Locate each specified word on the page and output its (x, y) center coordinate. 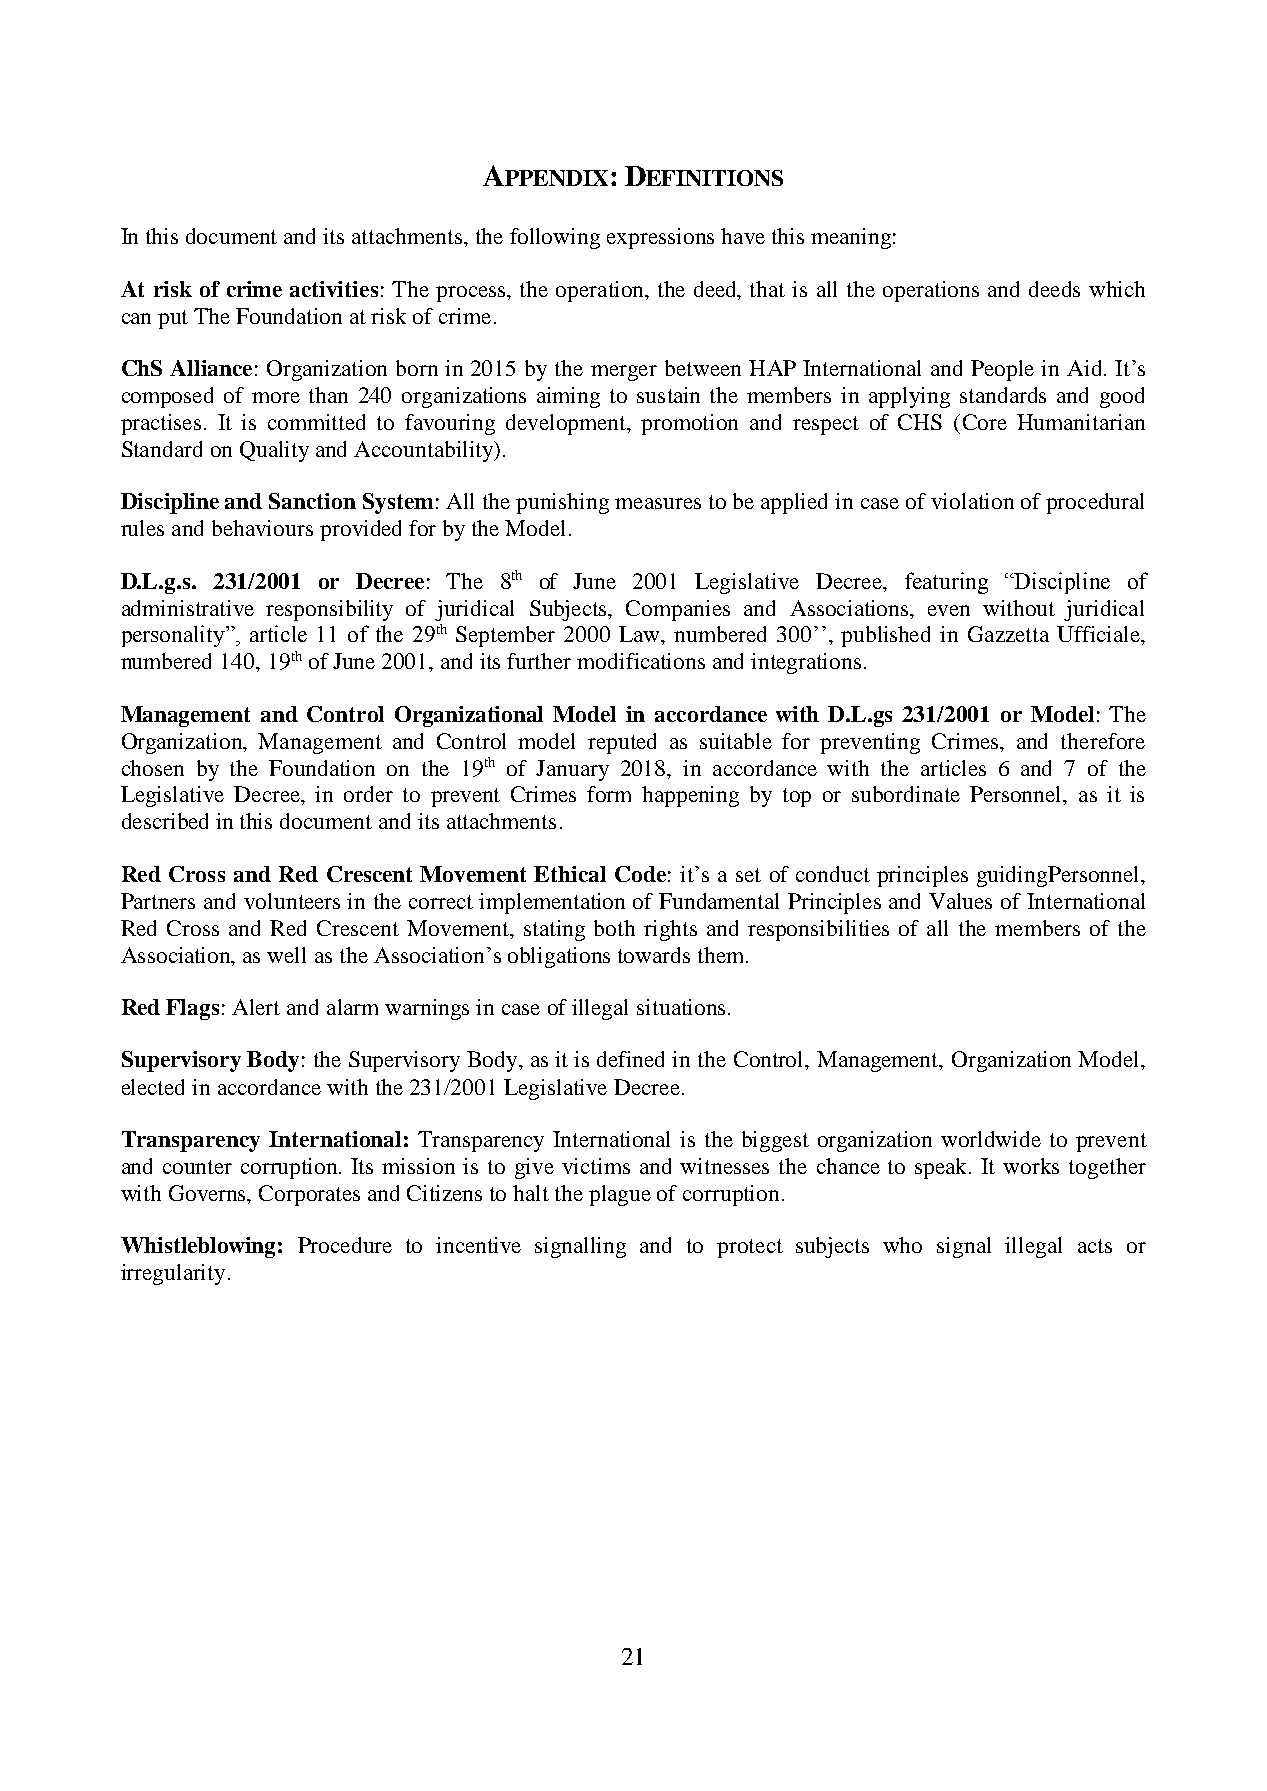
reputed (622, 743)
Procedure (345, 1245)
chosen (153, 768)
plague (620, 1195)
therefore (1103, 741)
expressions (660, 238)
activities (334, 289)
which (1117, 289)
